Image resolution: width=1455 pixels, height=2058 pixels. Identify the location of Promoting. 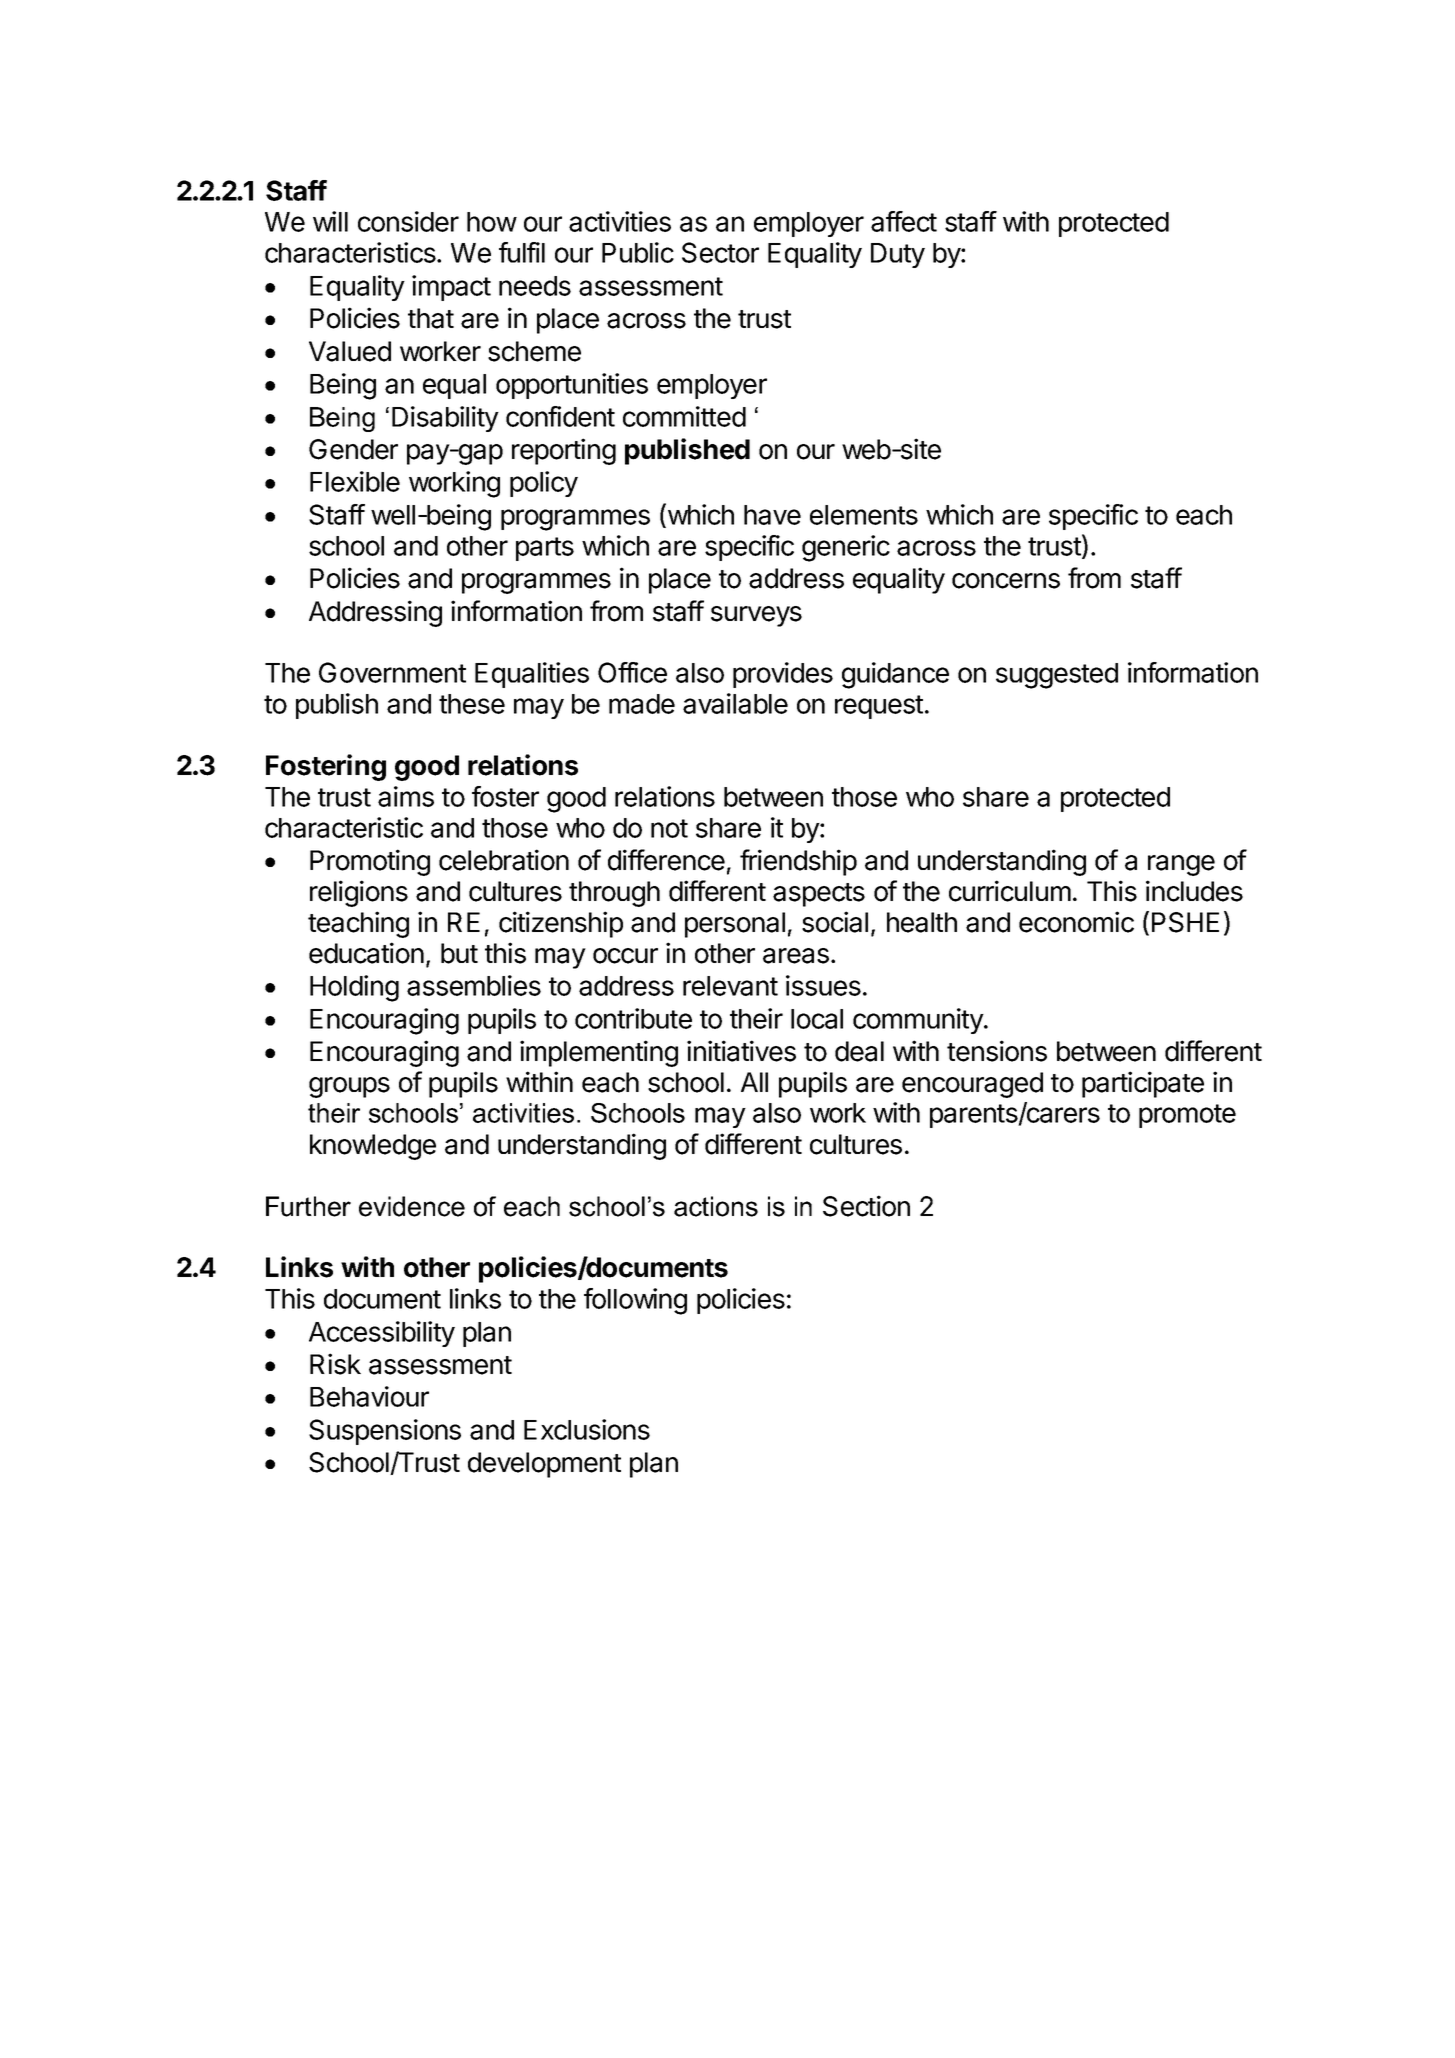
(370, 862).
